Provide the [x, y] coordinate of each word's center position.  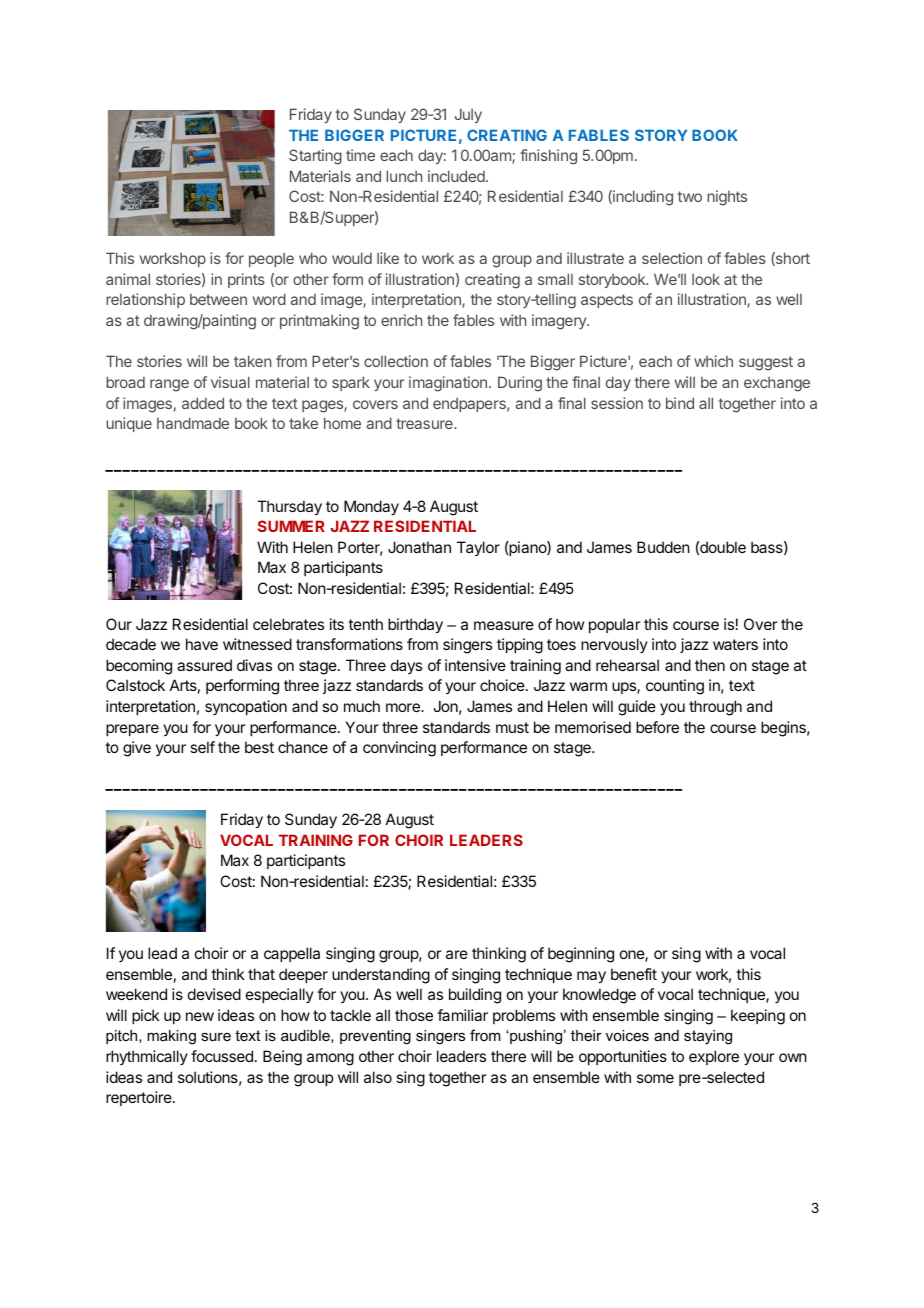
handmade [193, 423]
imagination [448, 384]
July [468, 115]
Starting [315, 157]
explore [714, 1057]
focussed [222, 1056]
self [202, 747]
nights [727, 198]
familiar [462, 1015]
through [715, 708]
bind [680, 403]
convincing [399, 749]
